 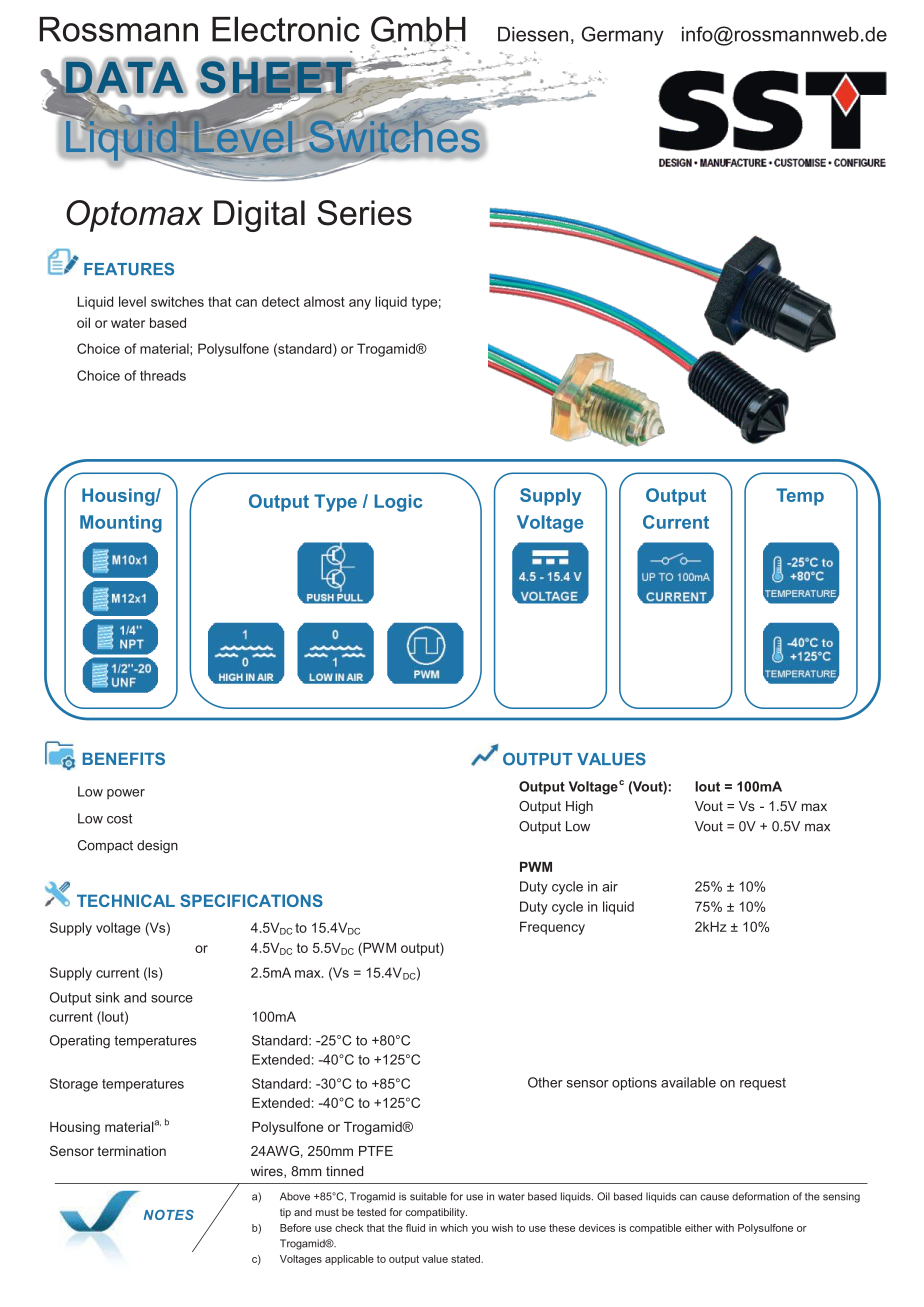 What do you see at coordinates (157, 846) in the screenshot?
I see `design` at bounding box center [157, 846].
